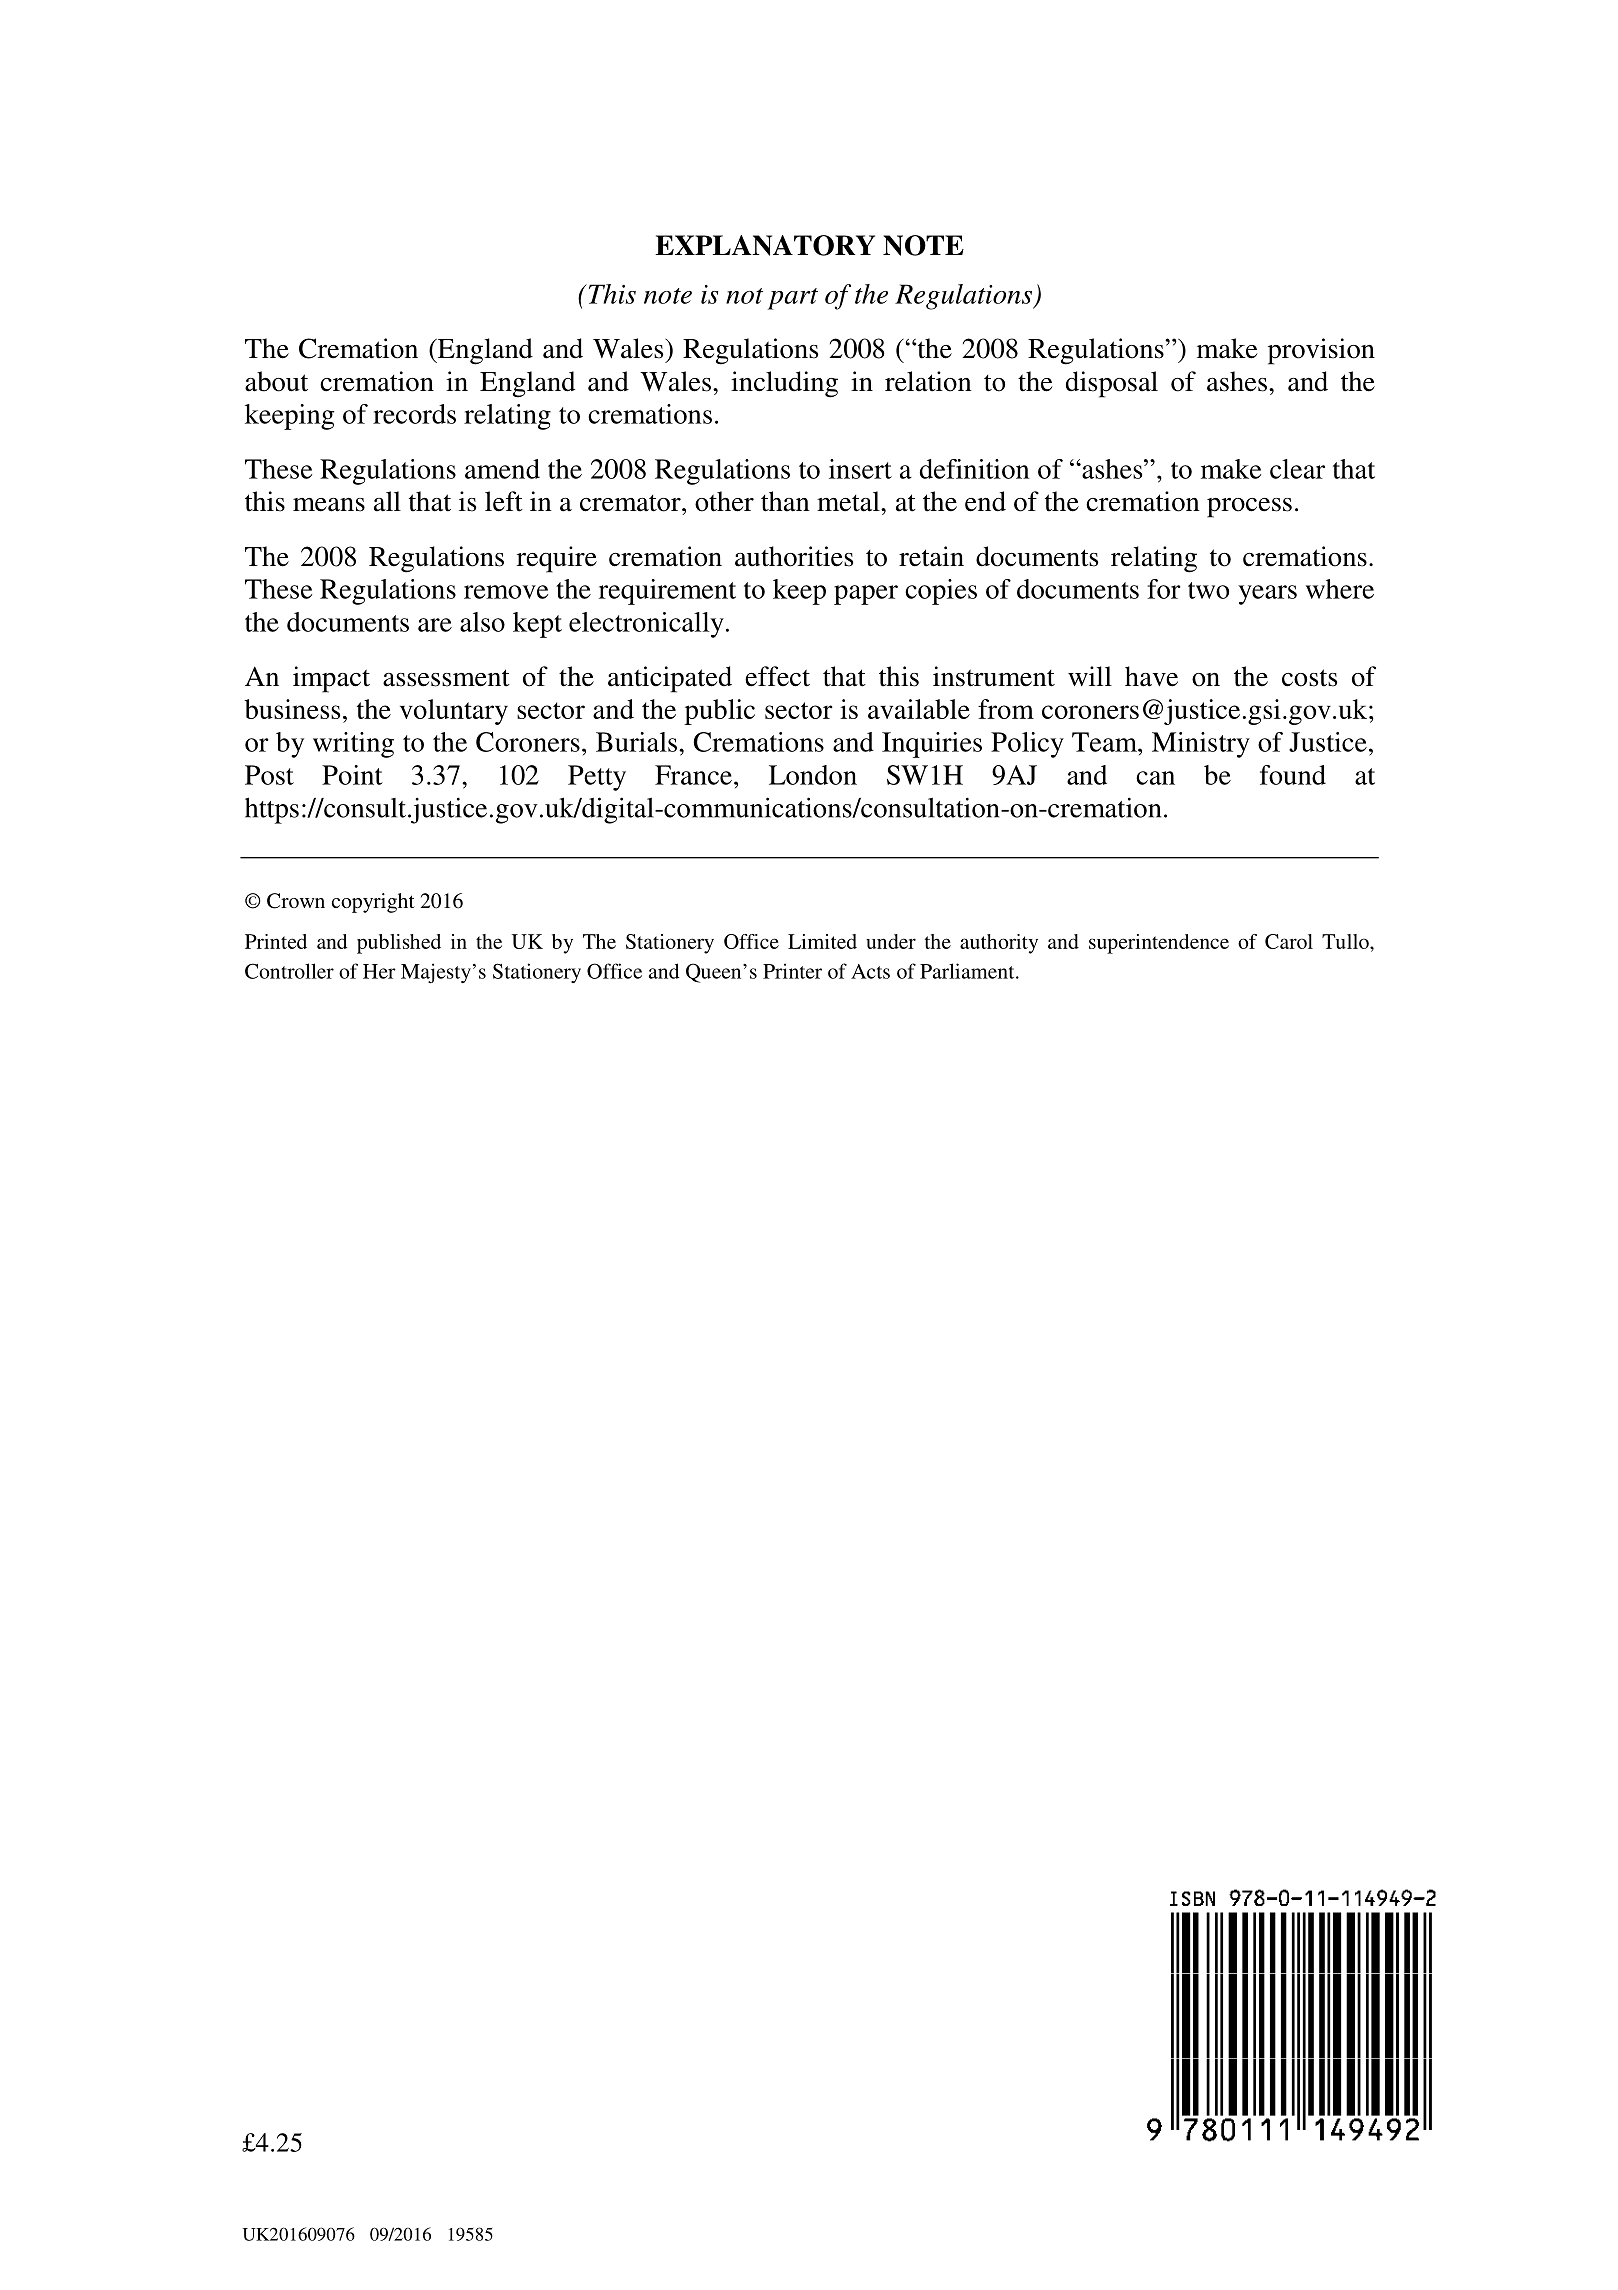 Image resolution: width=1618 pixels, height=2290 pixels. What do you see at coordinates (1321, 351) in the screenshot?
I see `provision` at bounding box center [1321, 351].
